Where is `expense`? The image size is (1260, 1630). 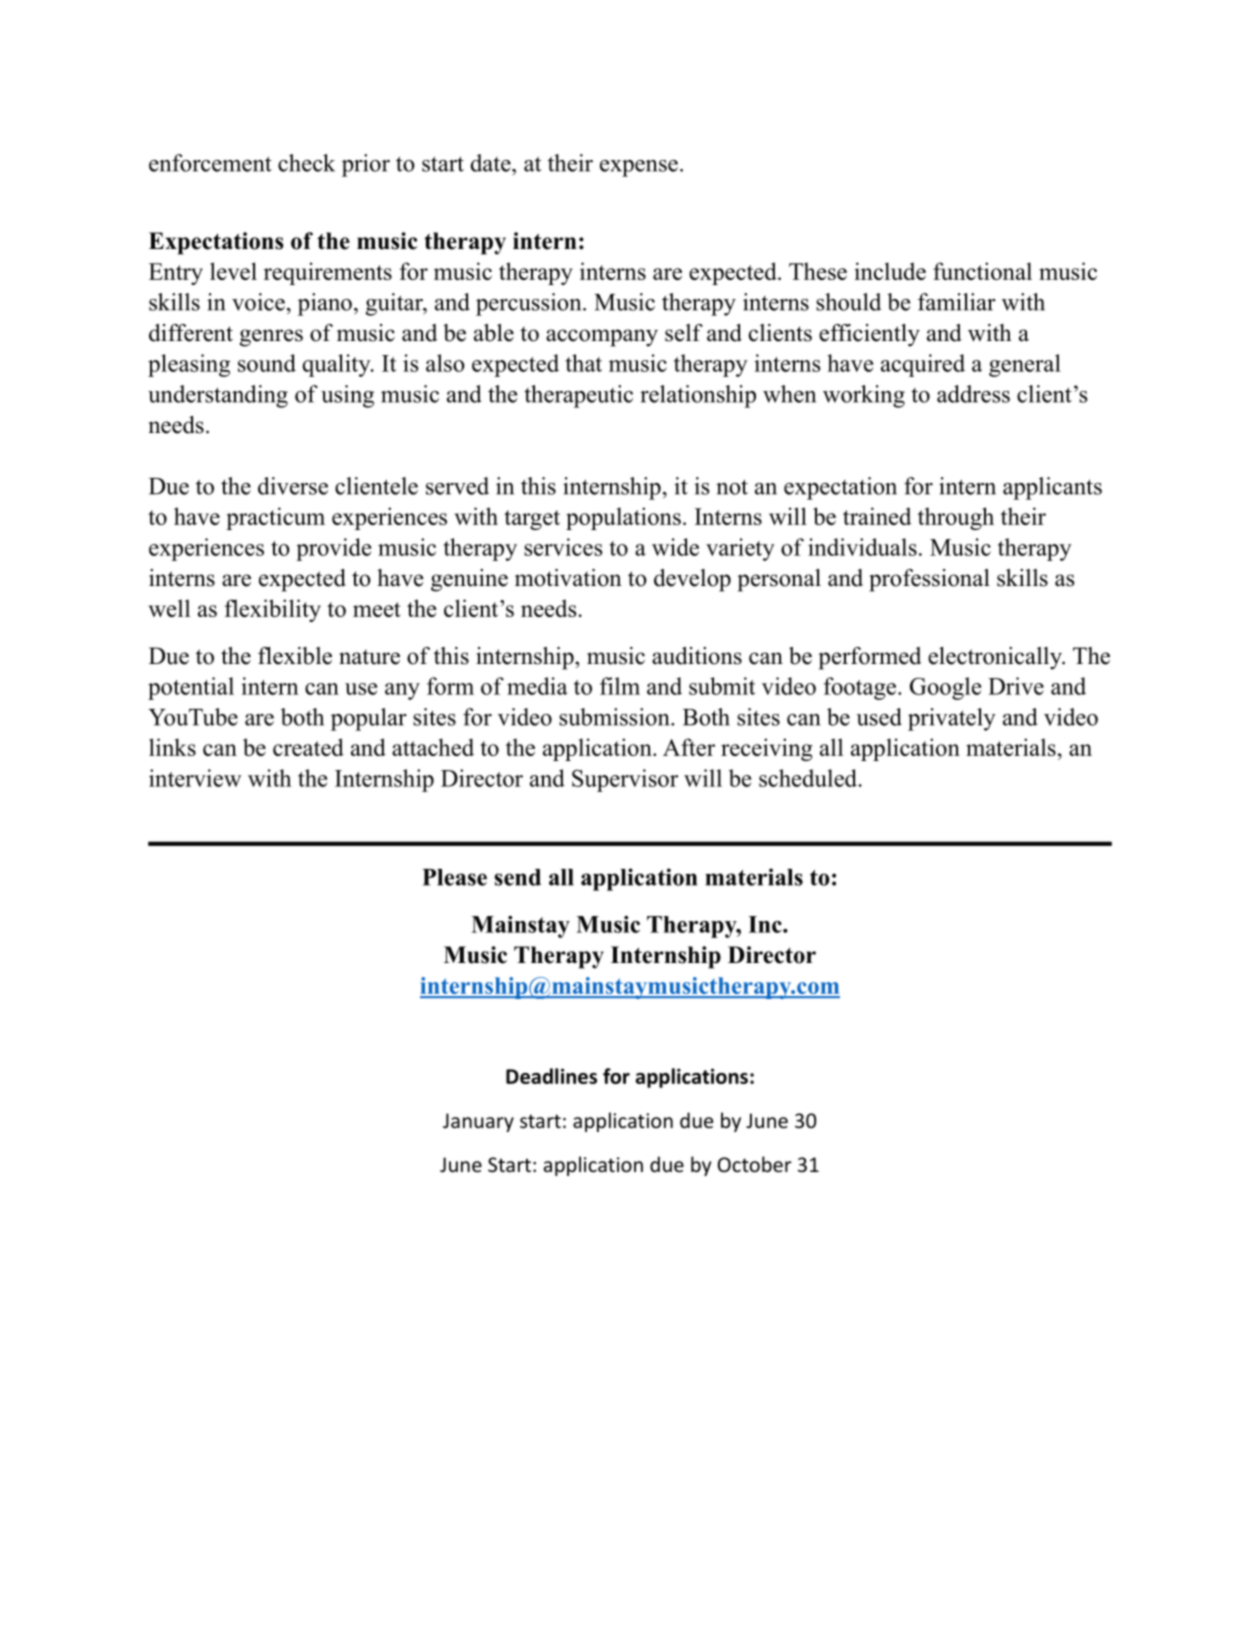
expense is located at coordinates (639, 168).
